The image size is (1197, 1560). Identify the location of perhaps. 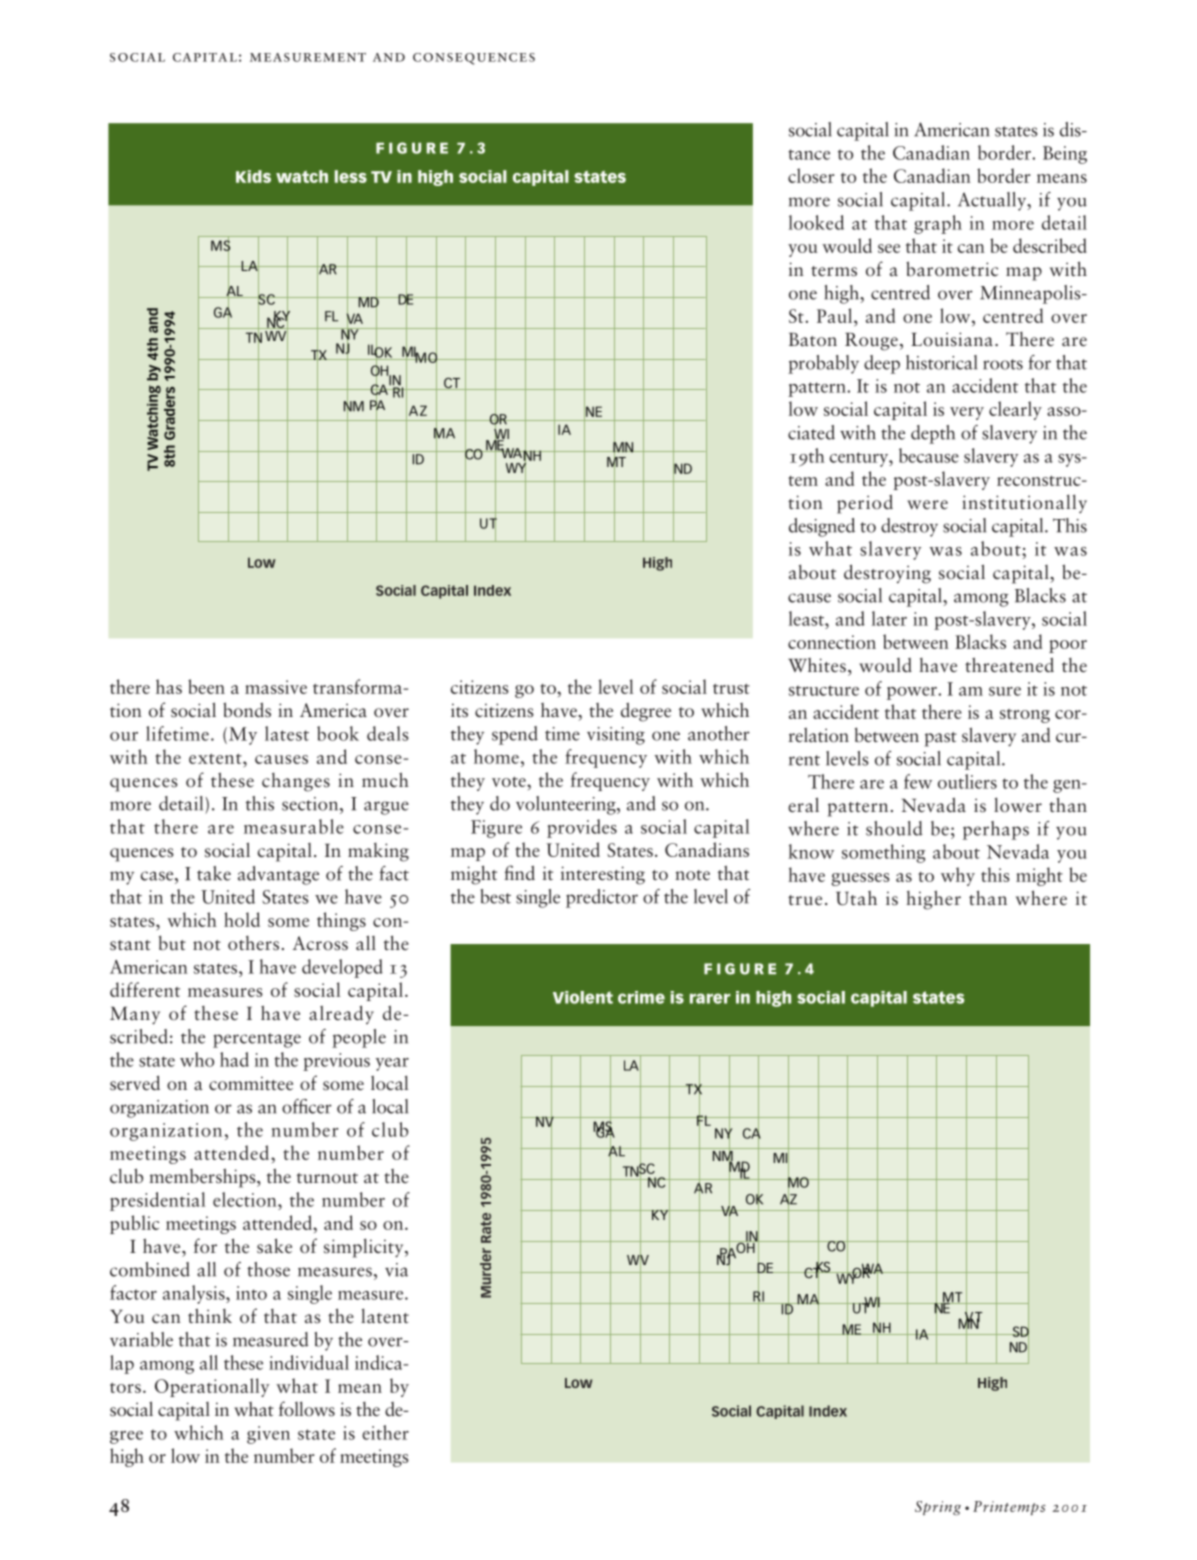
(996, 830).
